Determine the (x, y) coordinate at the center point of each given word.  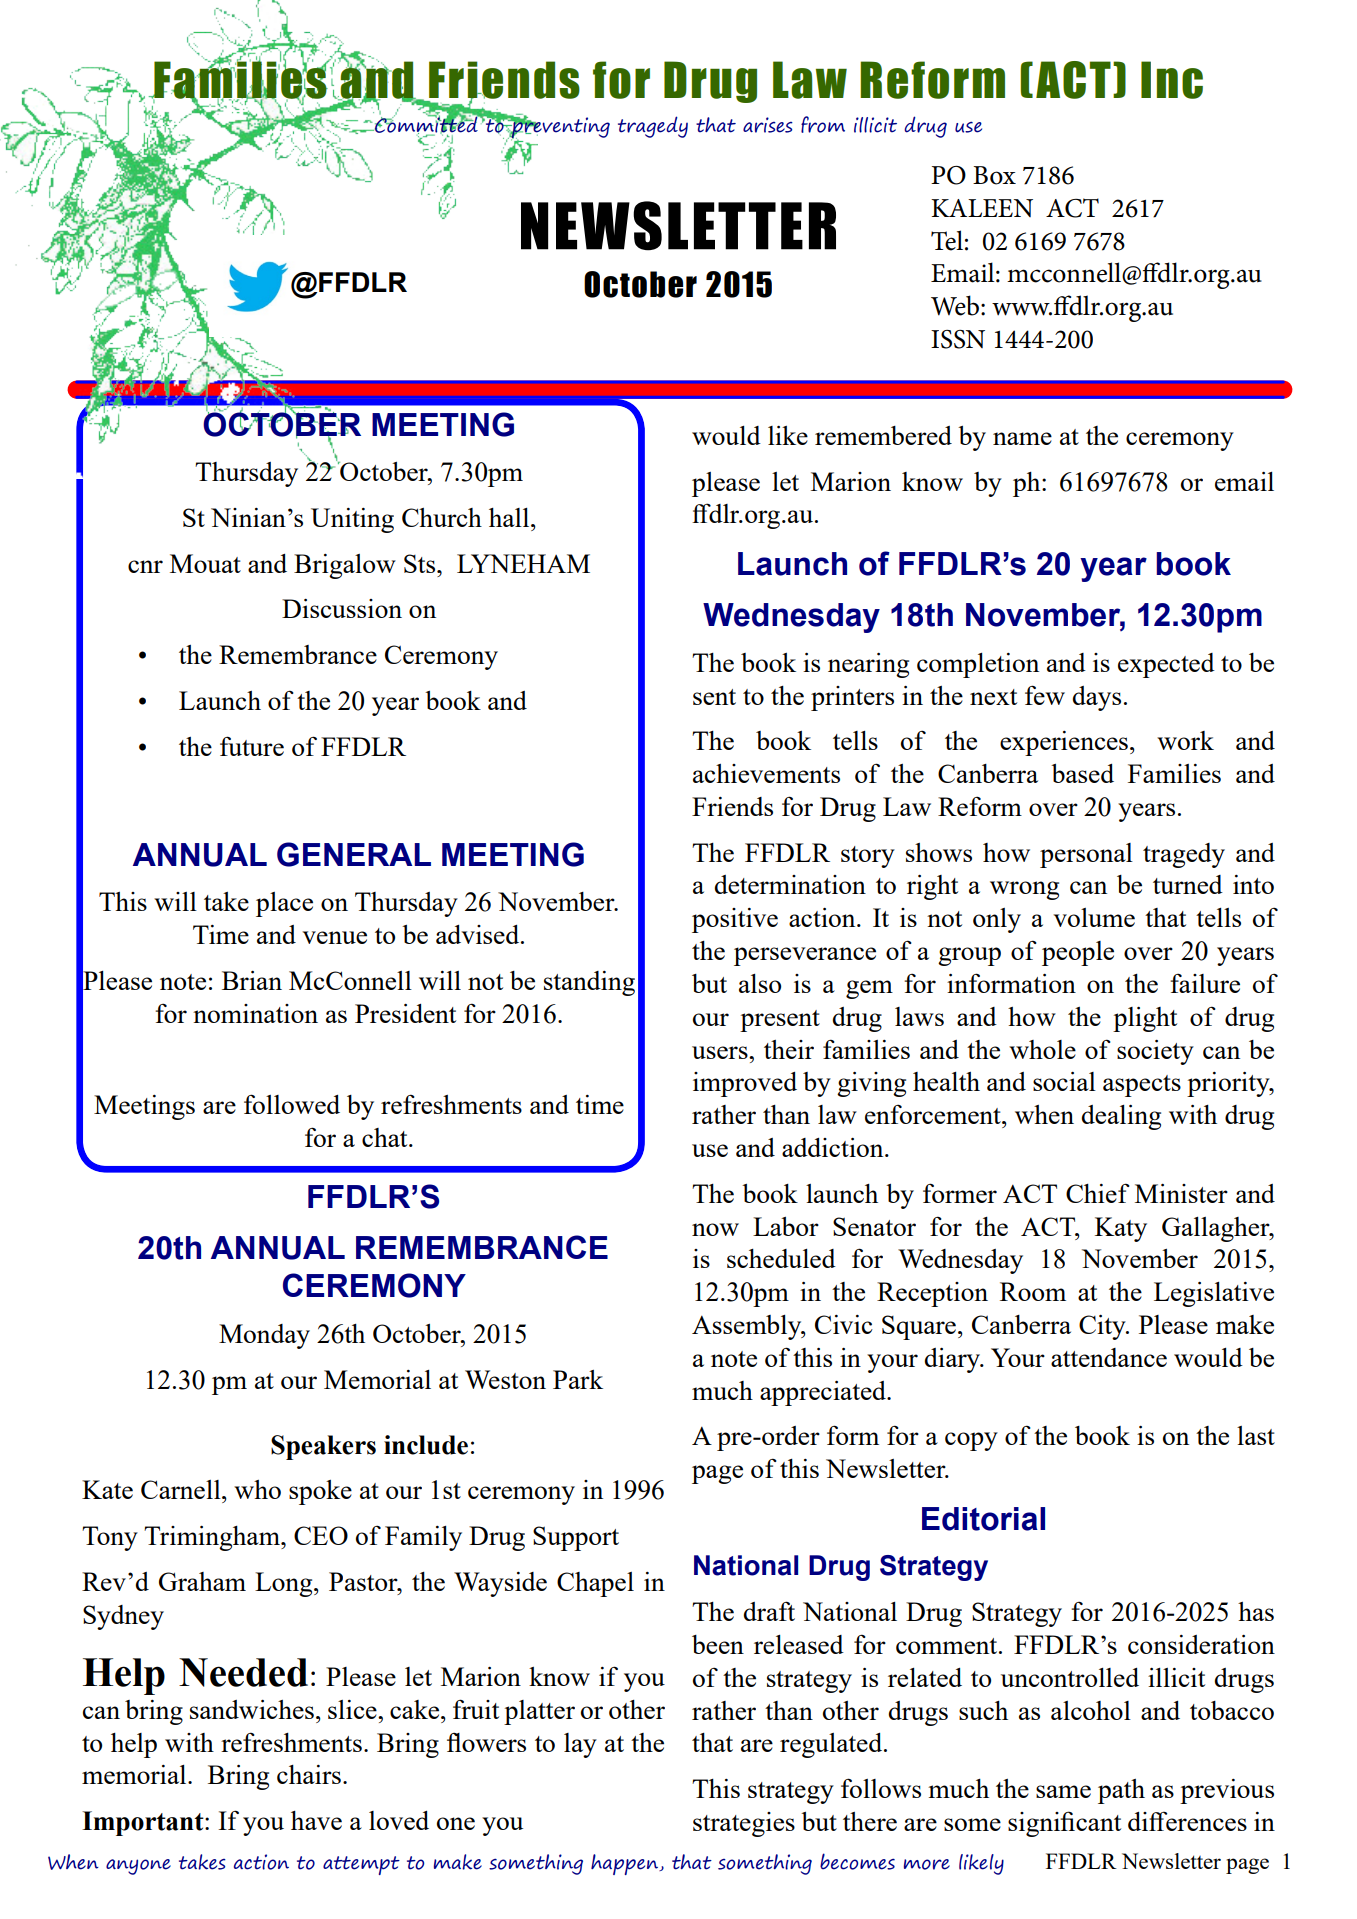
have (316, 1820)
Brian (252, 980)
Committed (426, 125)
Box (994, 175)
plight (1145, 1019)
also (760, 983)
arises (768, 125)
